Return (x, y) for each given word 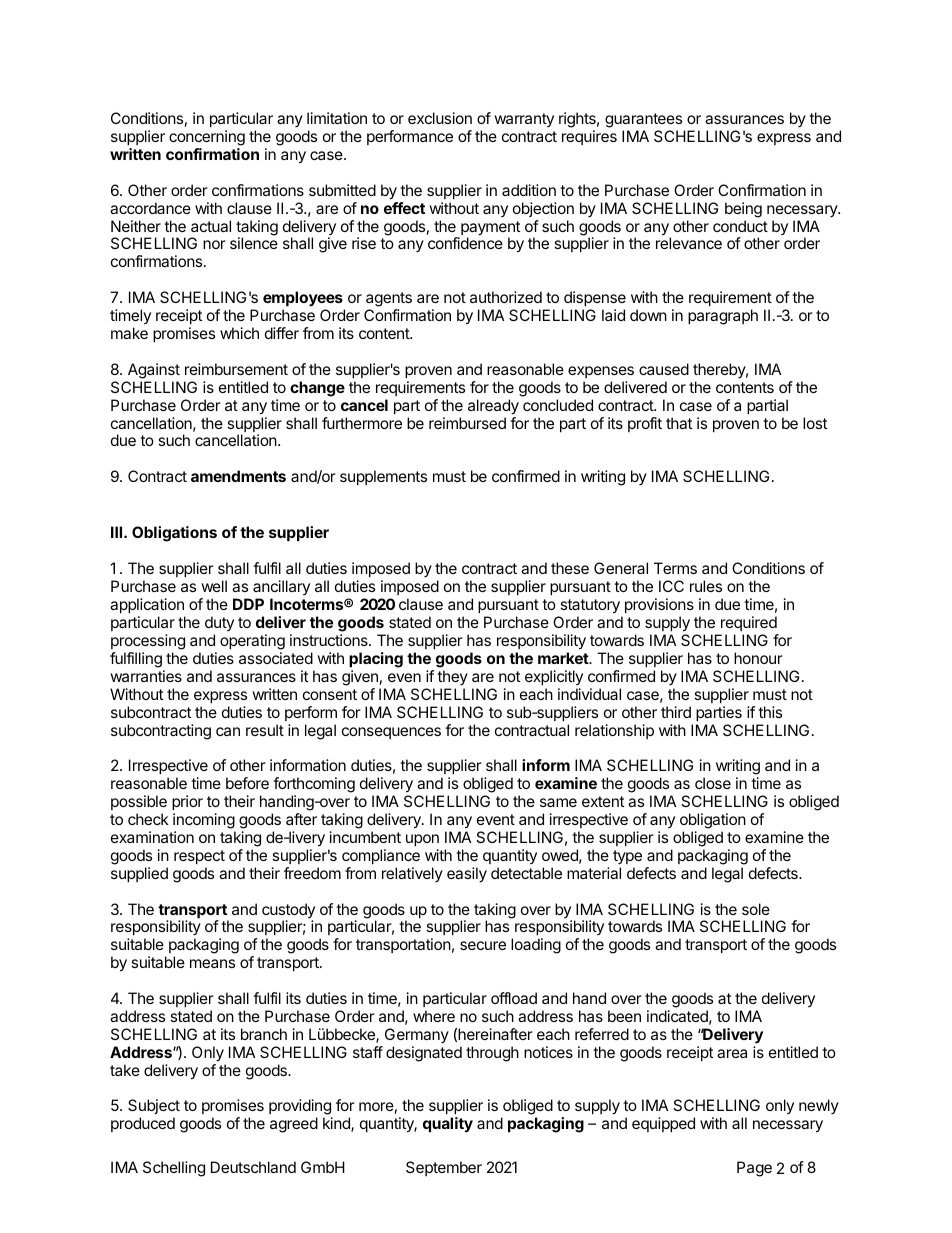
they (452, 677)
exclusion (440, 118)
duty (219, 623)
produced (143, 1124)
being (743, 210)
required (749, 623)
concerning (207, 138)
